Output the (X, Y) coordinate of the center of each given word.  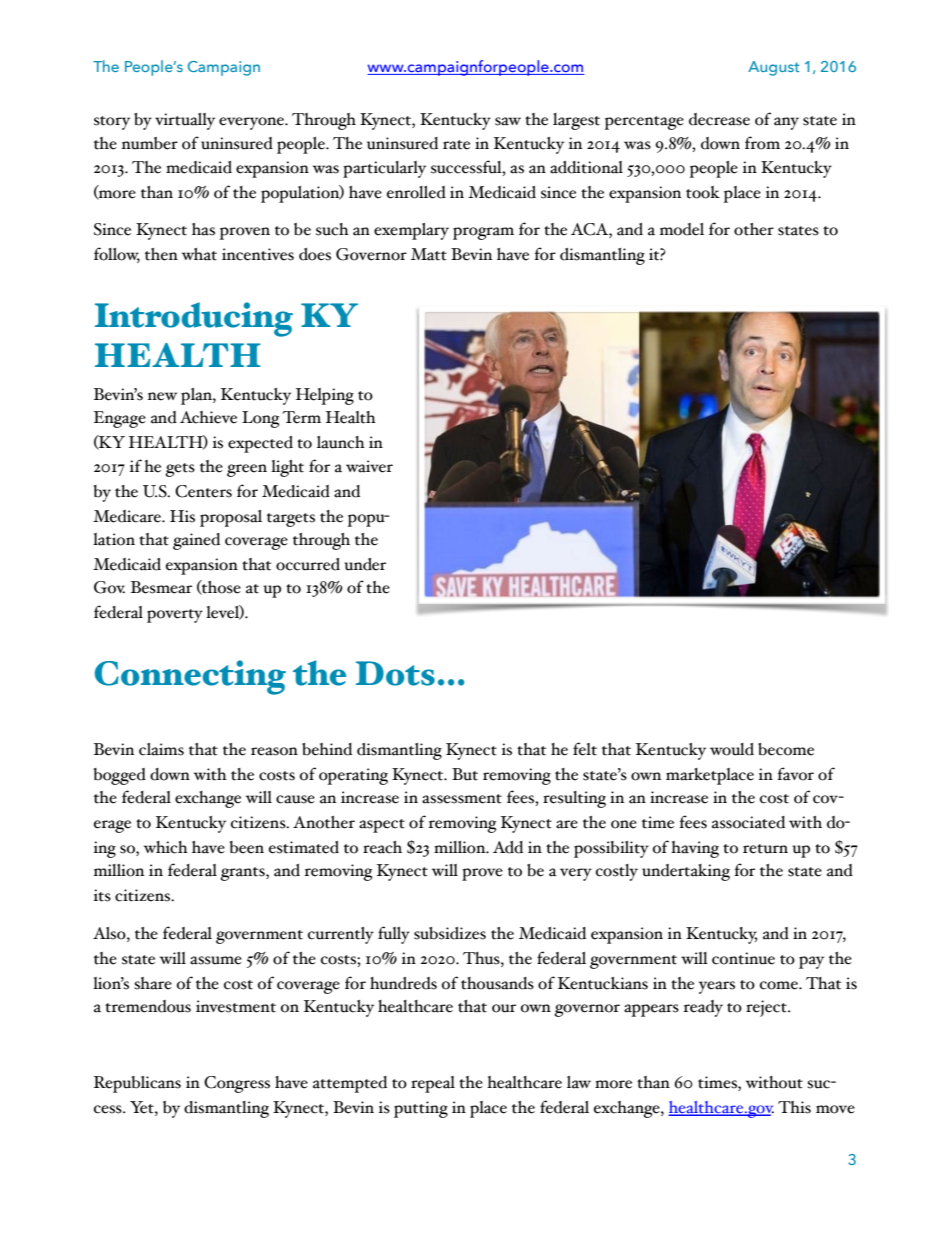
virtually (185, 121)
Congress (237, 1084)
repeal (433, 1084)
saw (508, 121)
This (794, 1107)
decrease (719, 119)
